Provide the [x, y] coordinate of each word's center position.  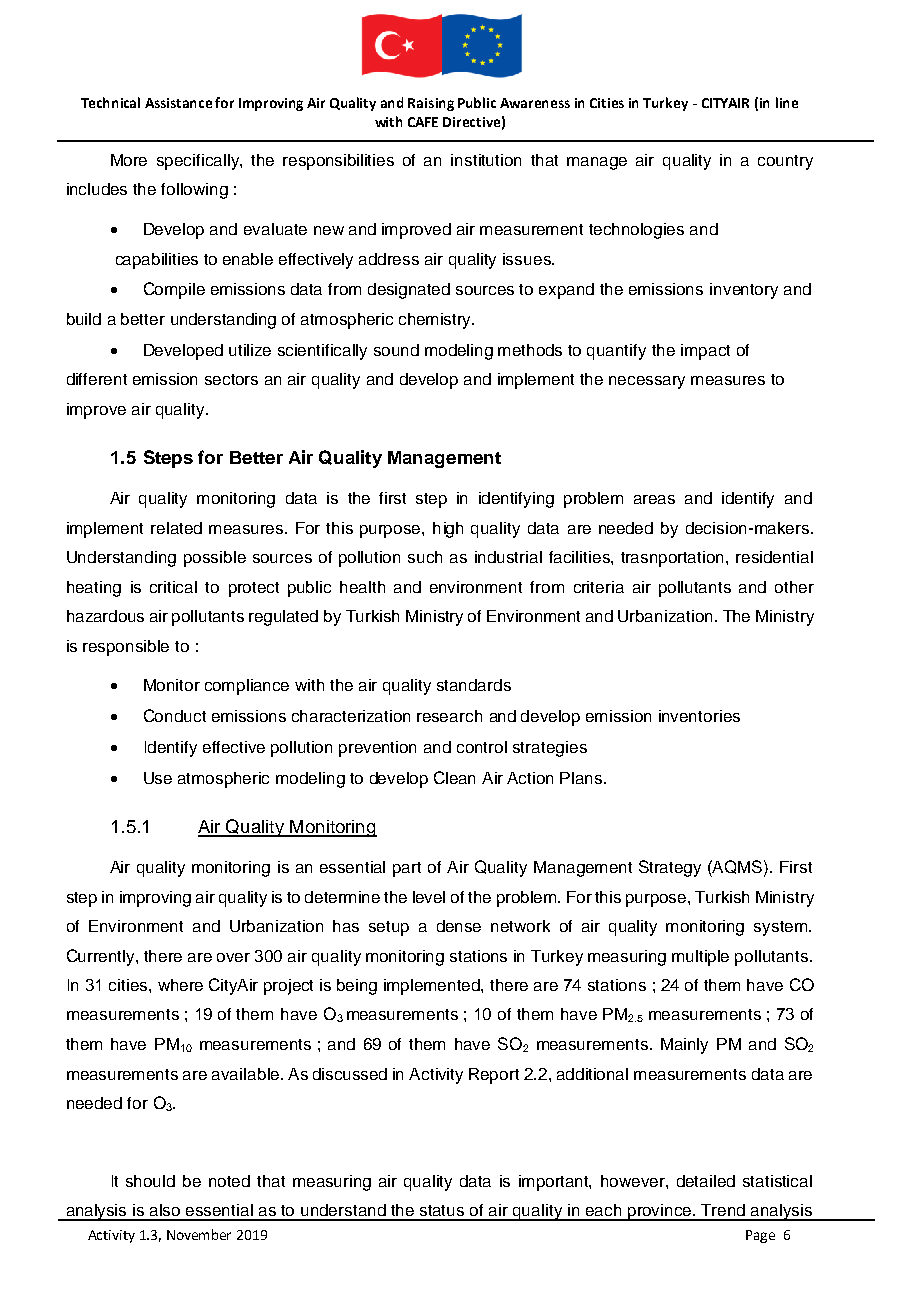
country [785, 162]
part [407, 869]
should [150, 1181]
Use [158, 778]
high [448, 530]
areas [654, 499]
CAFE [423, 122]
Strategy [670, 868]
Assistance [178, 103]
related [176, 528]
